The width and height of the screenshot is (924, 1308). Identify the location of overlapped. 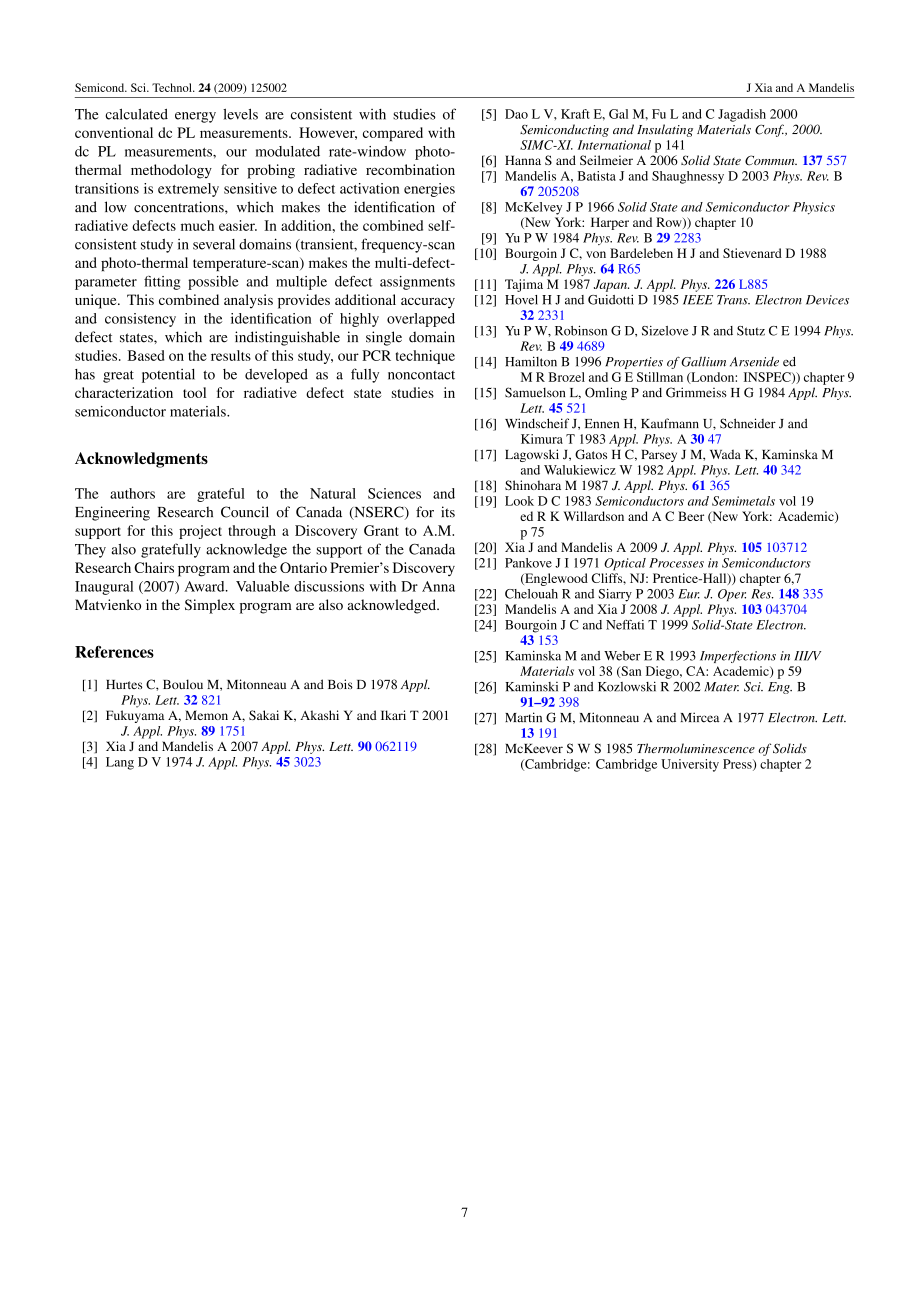
(421, 320).
